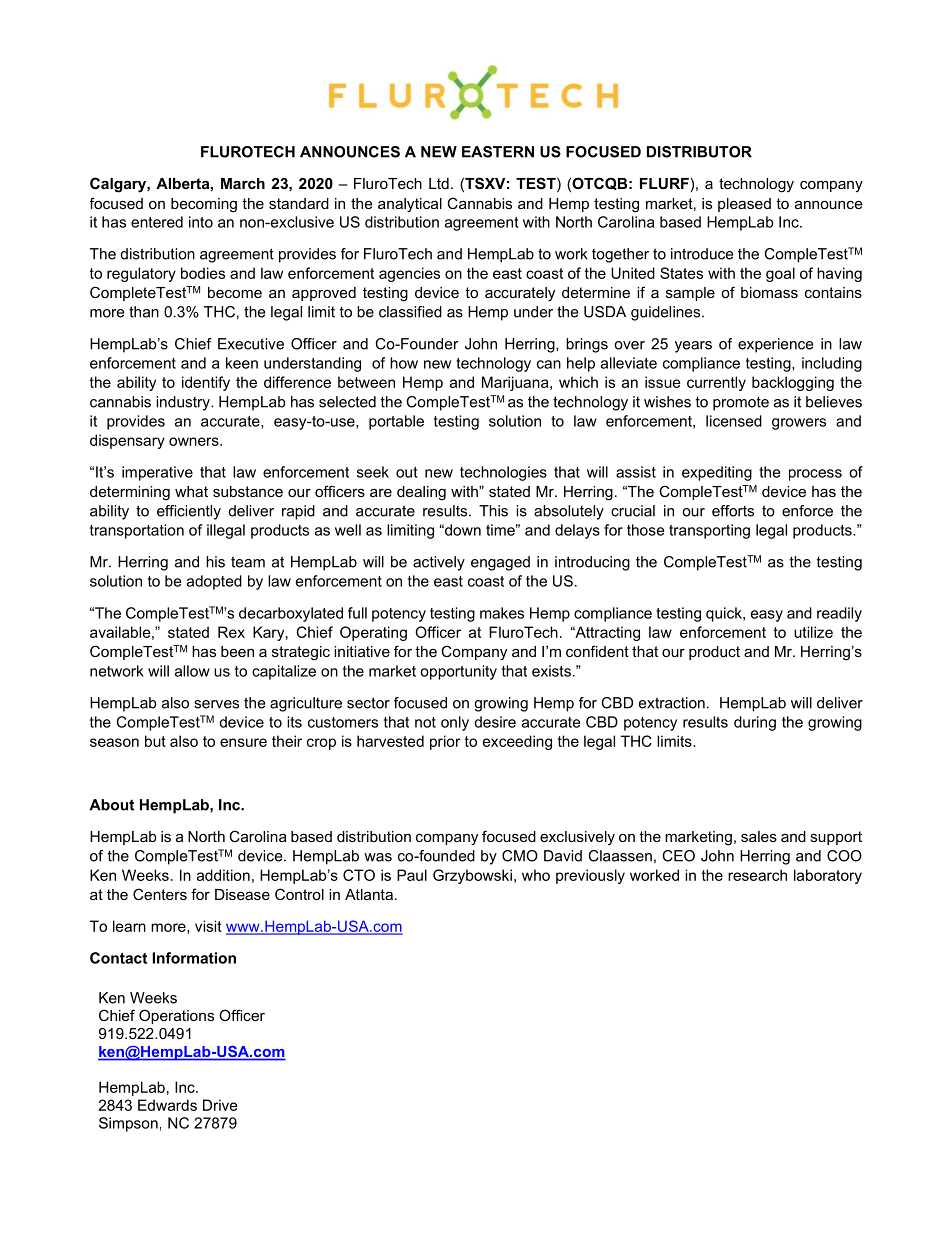  What do you see at coordinates (709, 531) in the screenshot?
I see `transporting` at bounding box center [709, 531].
